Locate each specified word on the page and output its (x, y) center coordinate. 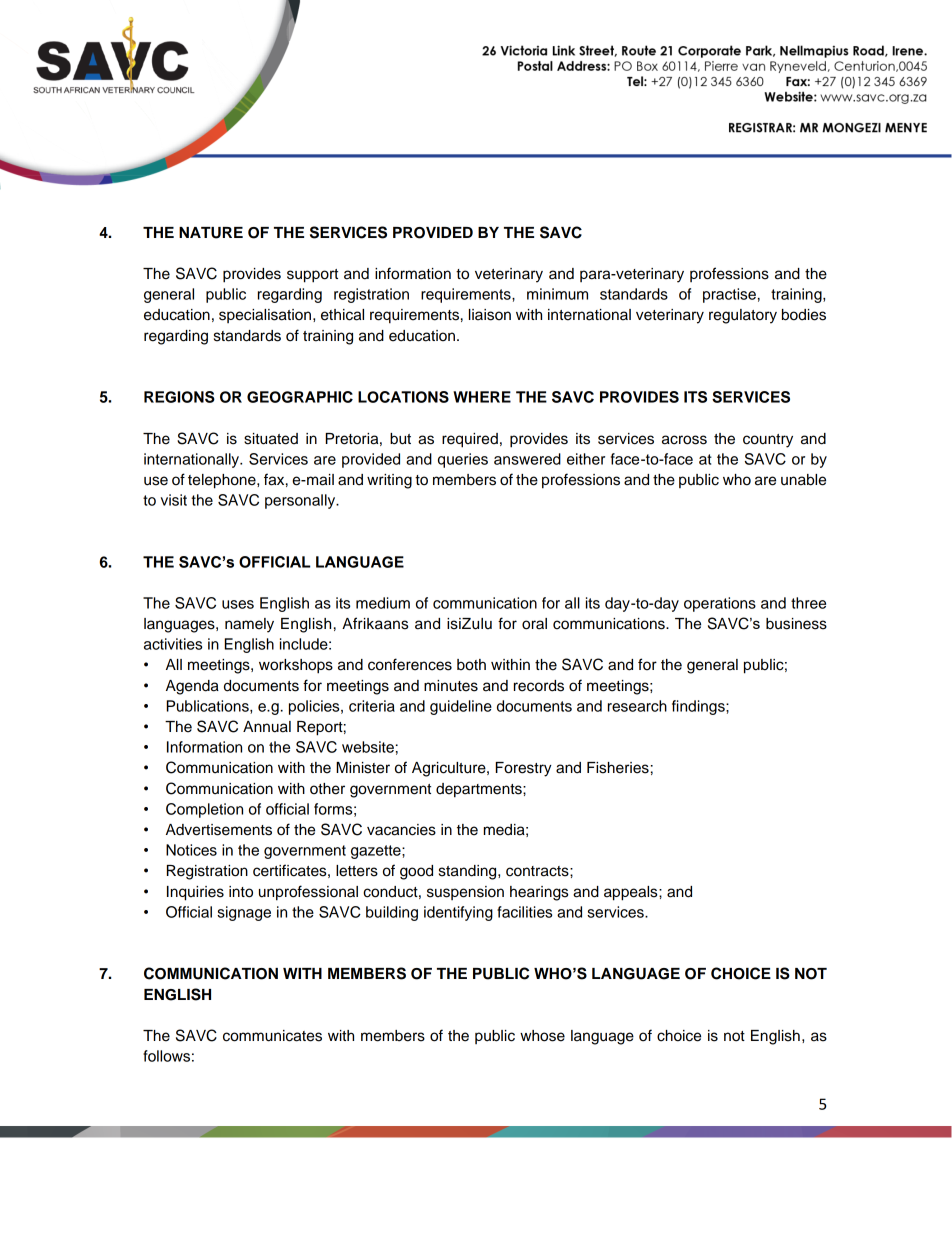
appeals (632, 893)
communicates (272, 1036)
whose (542, 1036)
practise (729, 295)
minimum (557, 294)
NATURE (211, 233)
